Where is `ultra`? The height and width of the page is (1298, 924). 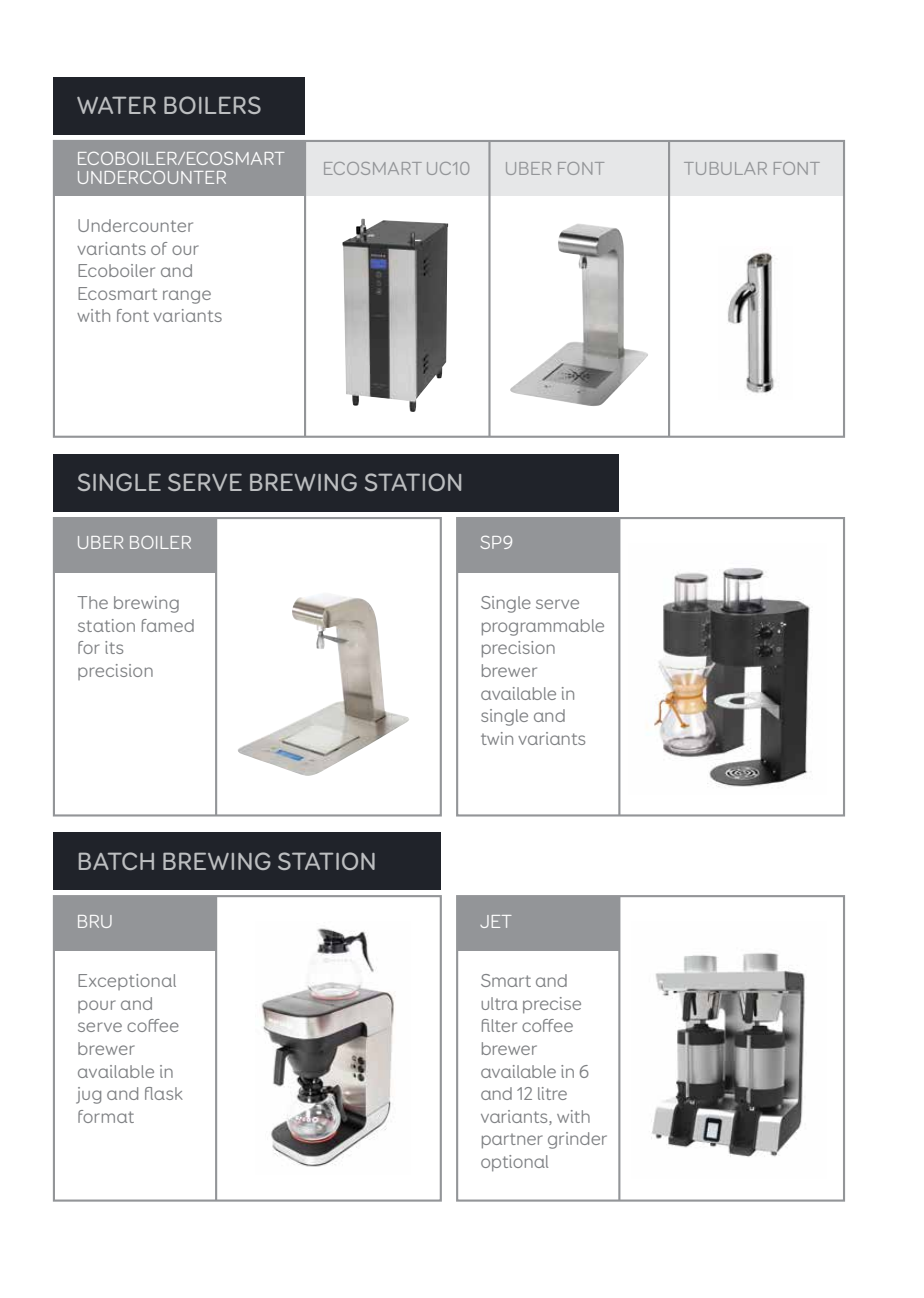
ultra is located at coordinates (499, 1003).
